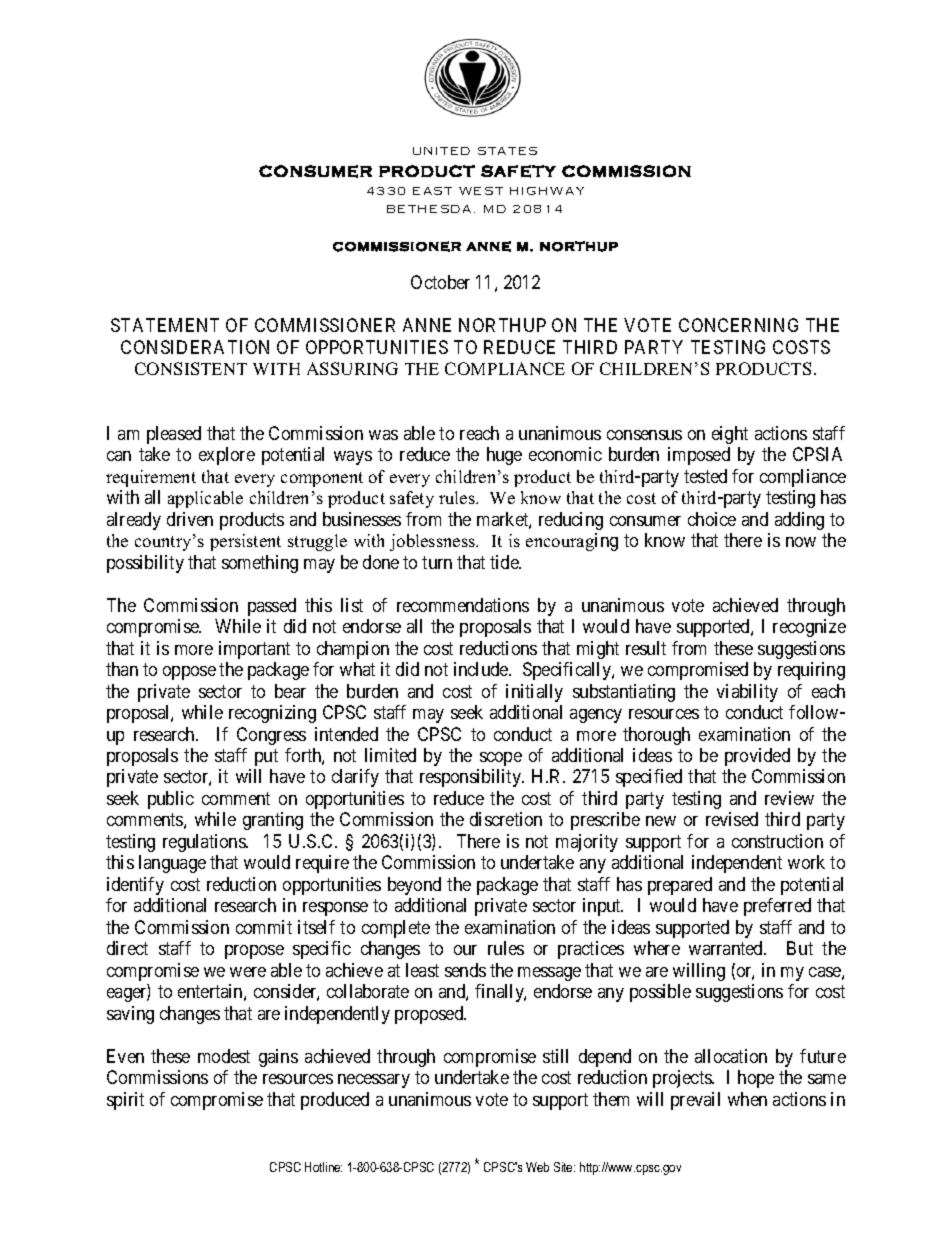 This image has width=952, height=1233. What do you see at coordinates (809, 628) in the image?
I see `recognize` at bounding box center [809, 628].
